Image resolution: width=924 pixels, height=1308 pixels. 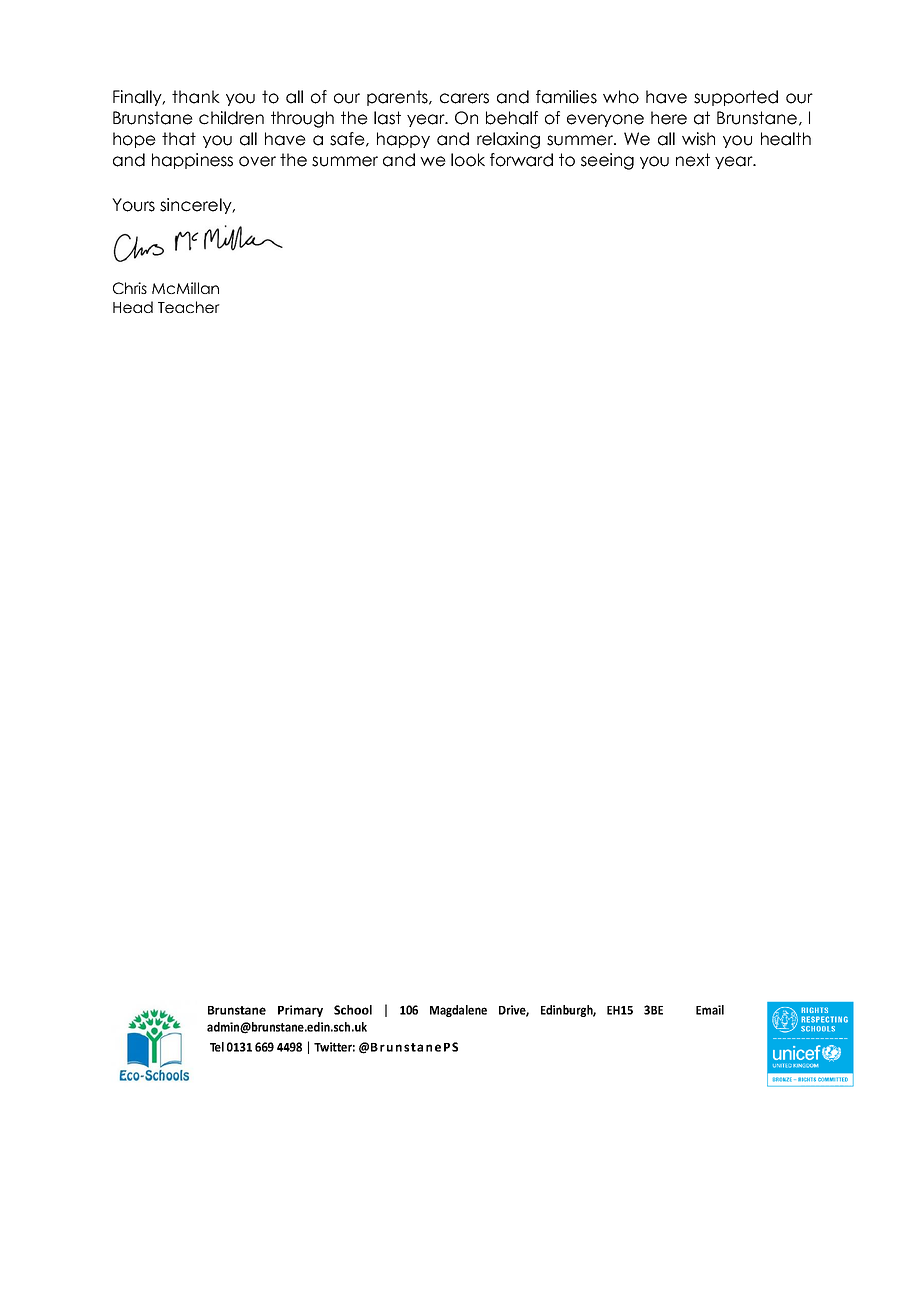 I want to click on Magdalene, so click(x=458, y=1011).
